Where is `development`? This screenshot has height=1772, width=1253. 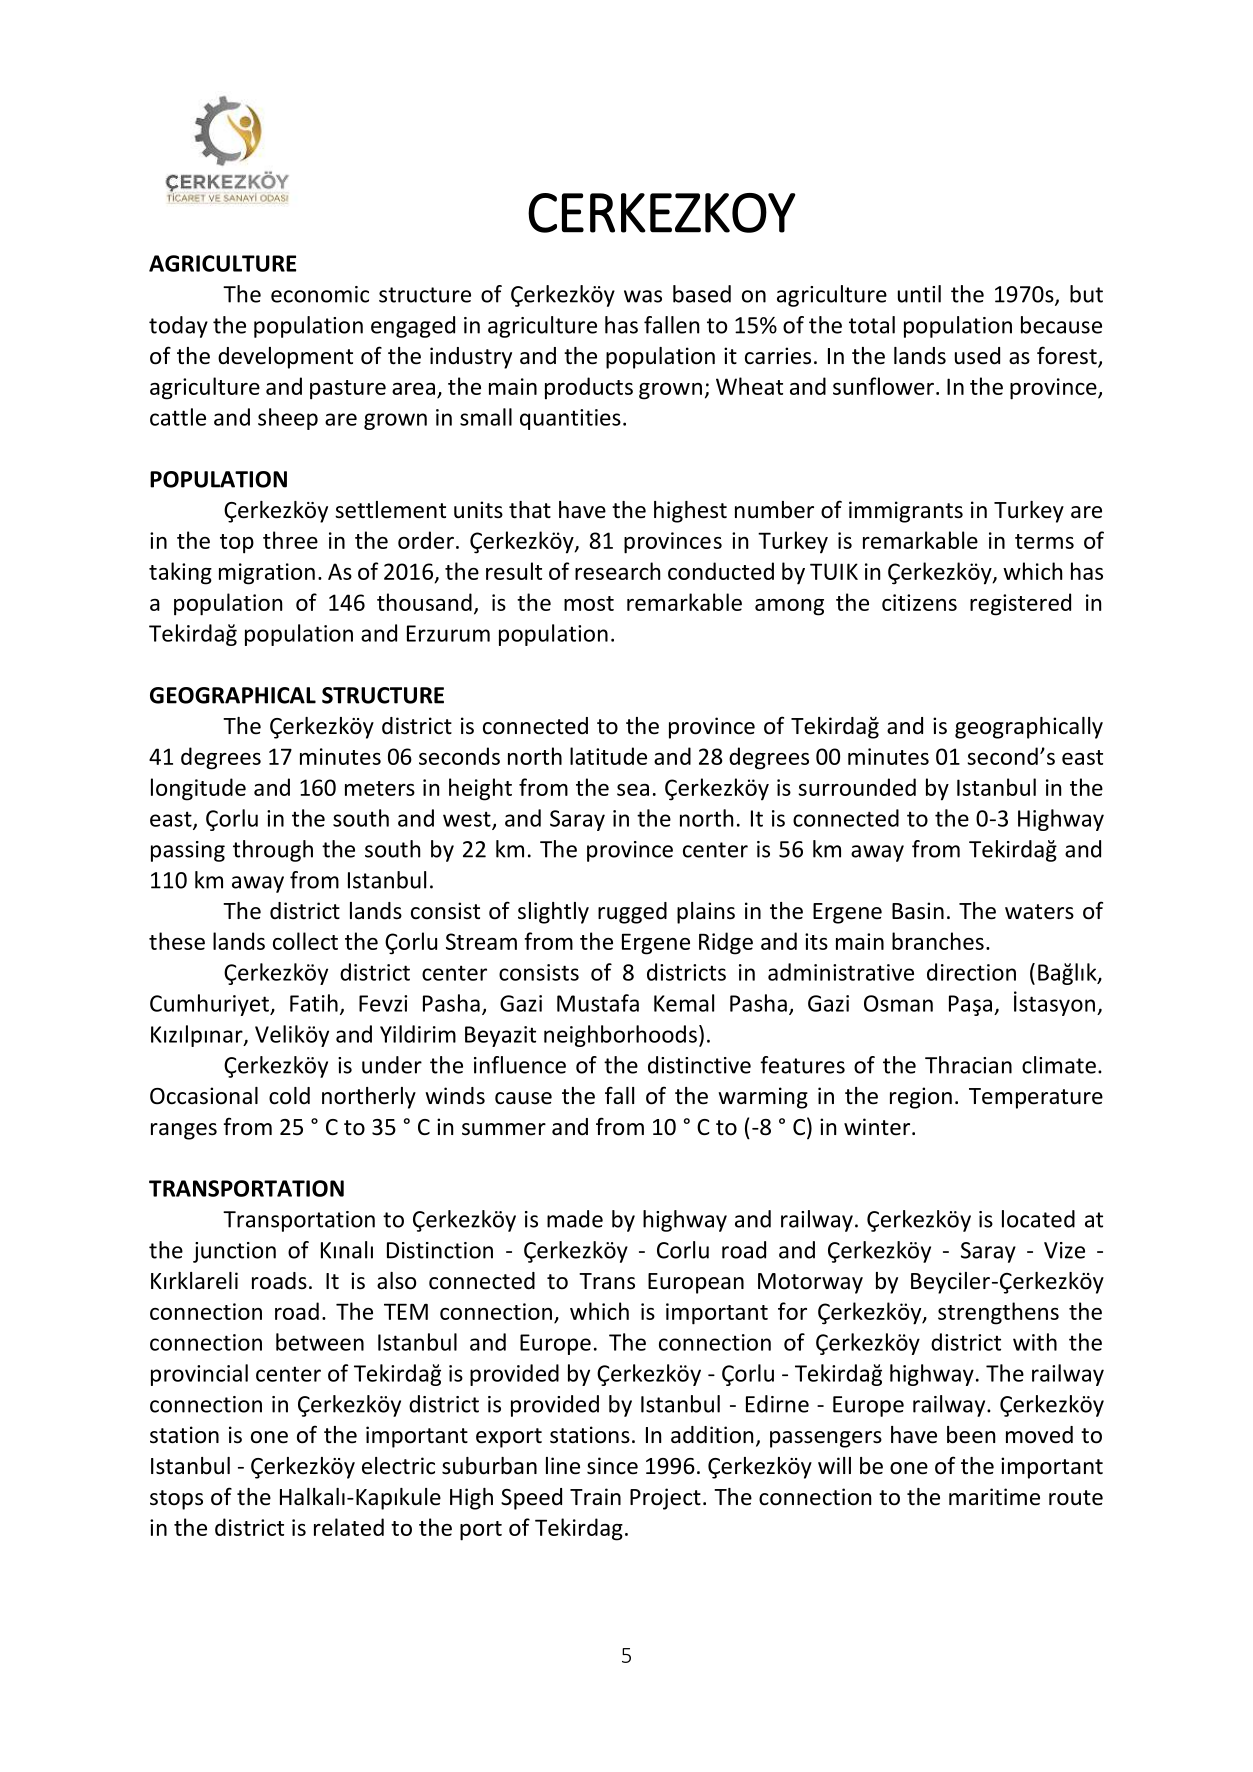
development is located at coordinates (285, 358).
